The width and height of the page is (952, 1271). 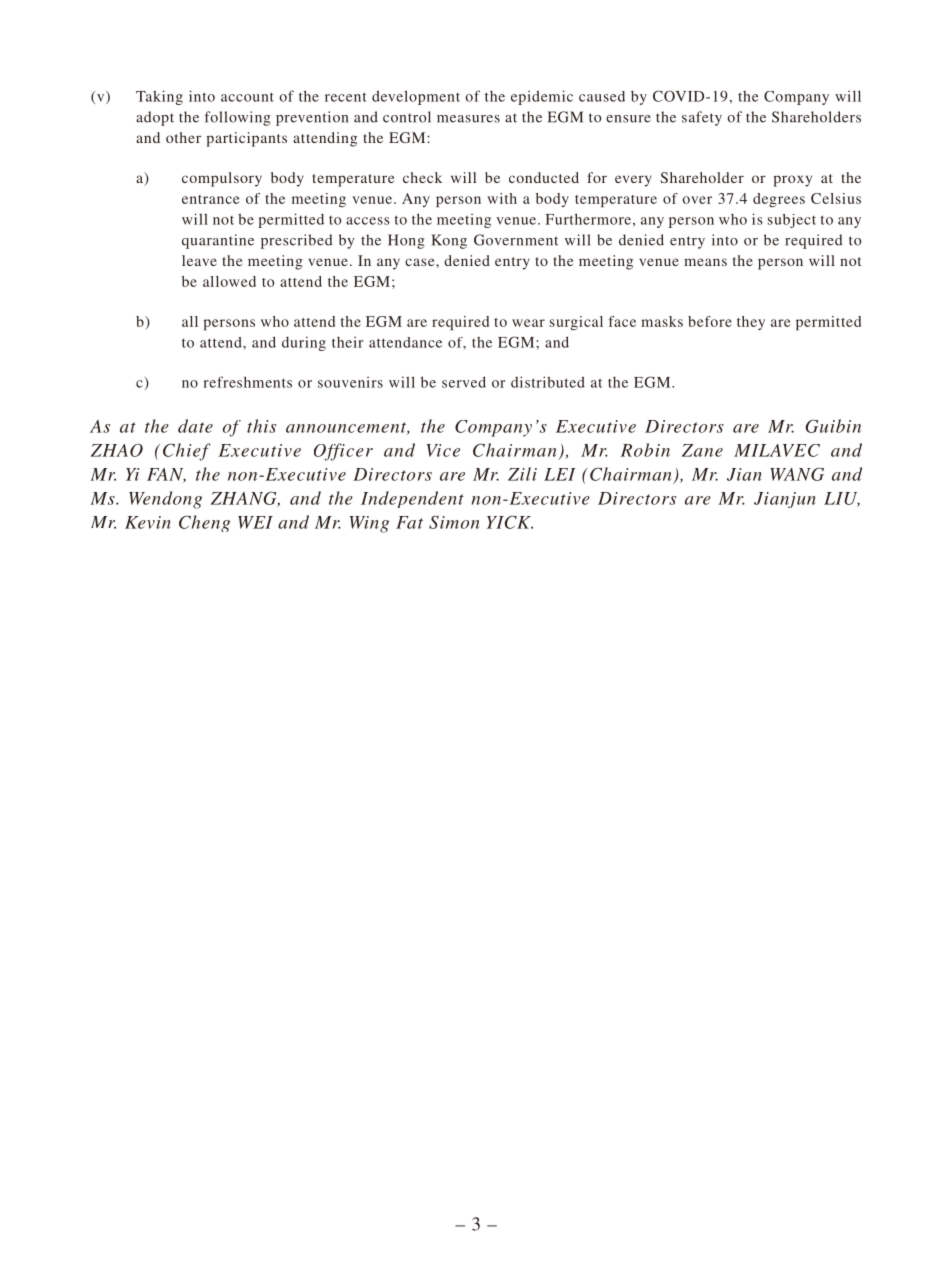 I want to click on Zane, so click(x=702, y=450).
